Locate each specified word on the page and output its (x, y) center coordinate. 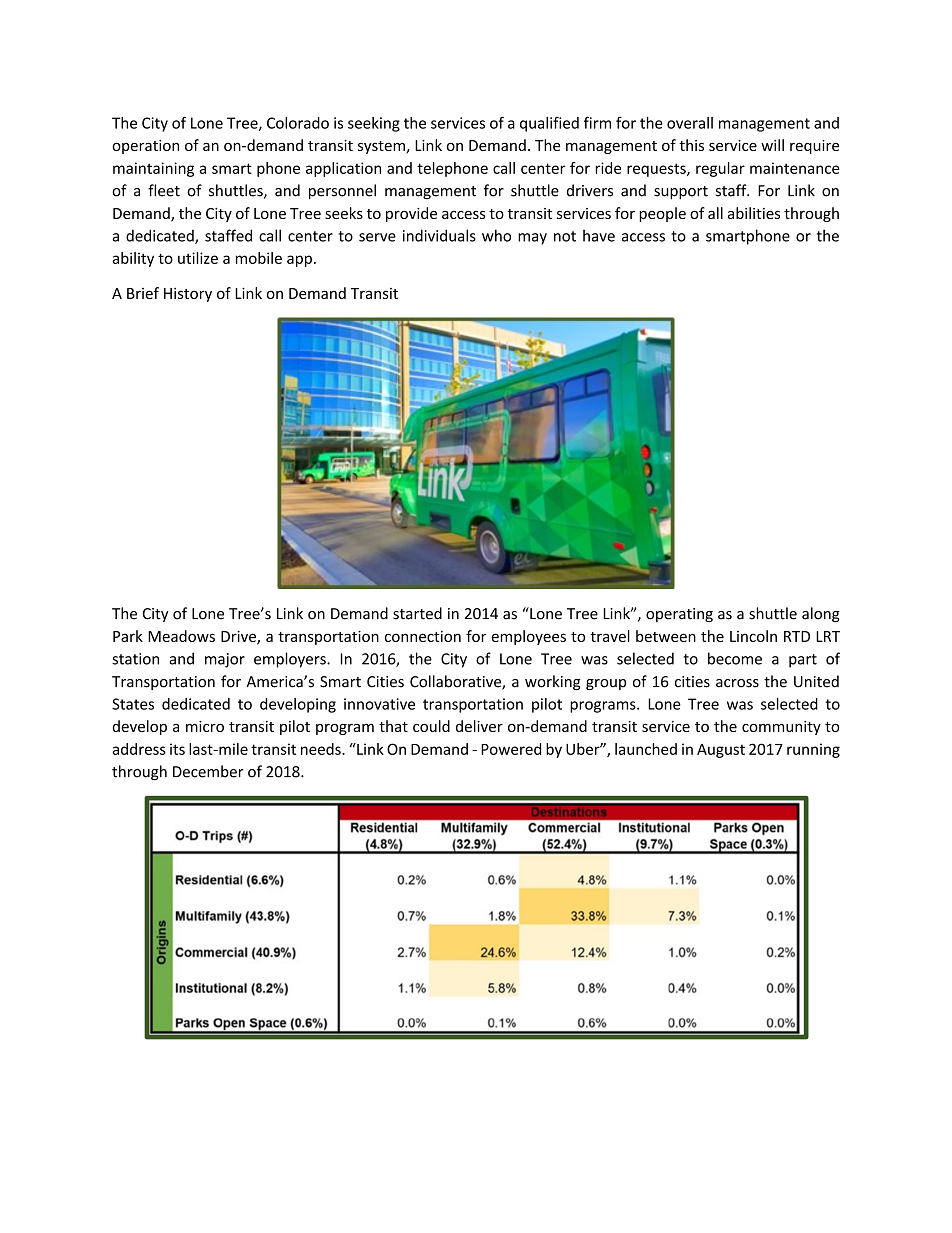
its (177, 749)
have (599, 235)
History (188, 295)
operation (145, 147)
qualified (549, 124)
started (417, 613)
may (532, 239)
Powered (511, 749)
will (772, 145)
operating (679, 615)
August (721, 751)
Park (128, 636)
